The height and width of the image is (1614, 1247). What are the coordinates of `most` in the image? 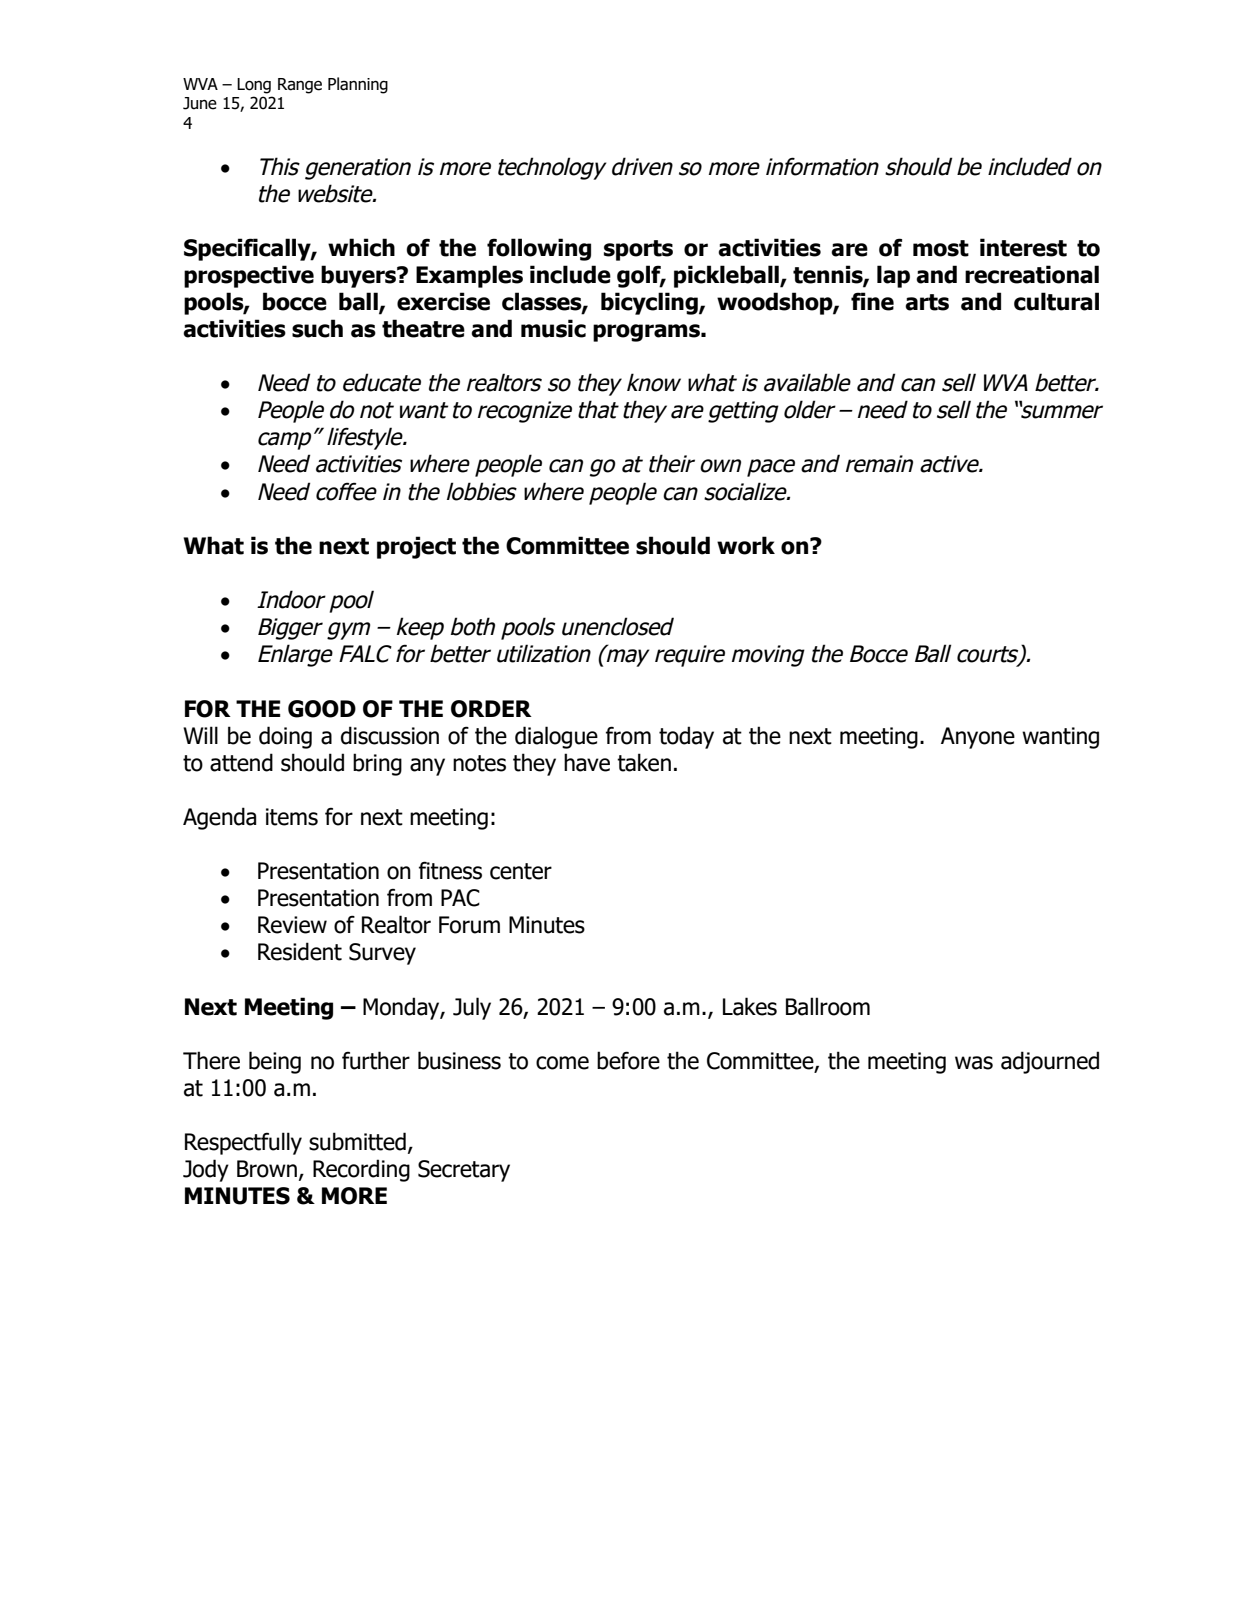 It's located at (941, 248).
